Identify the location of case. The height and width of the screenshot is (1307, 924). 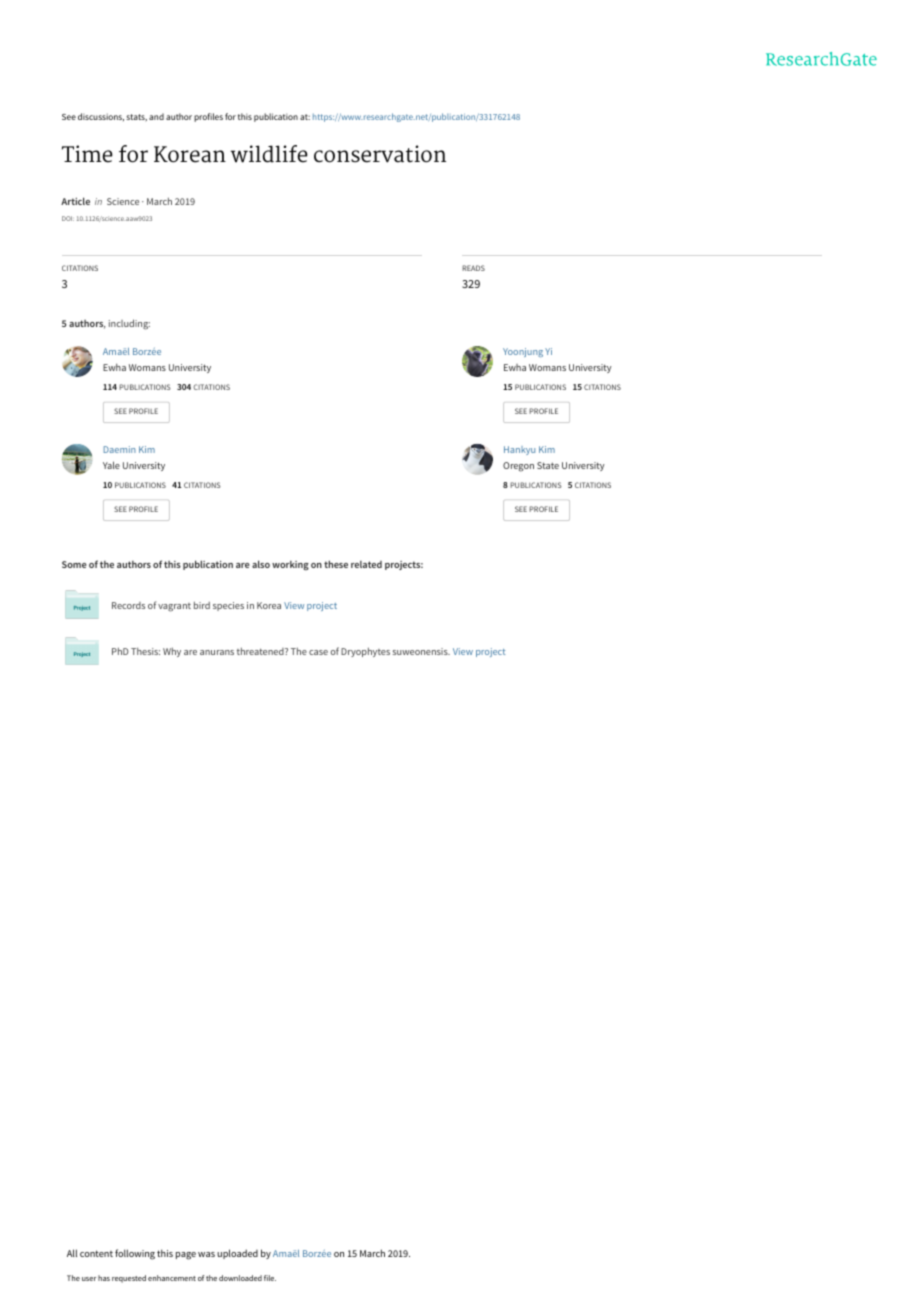
(318, 652).
